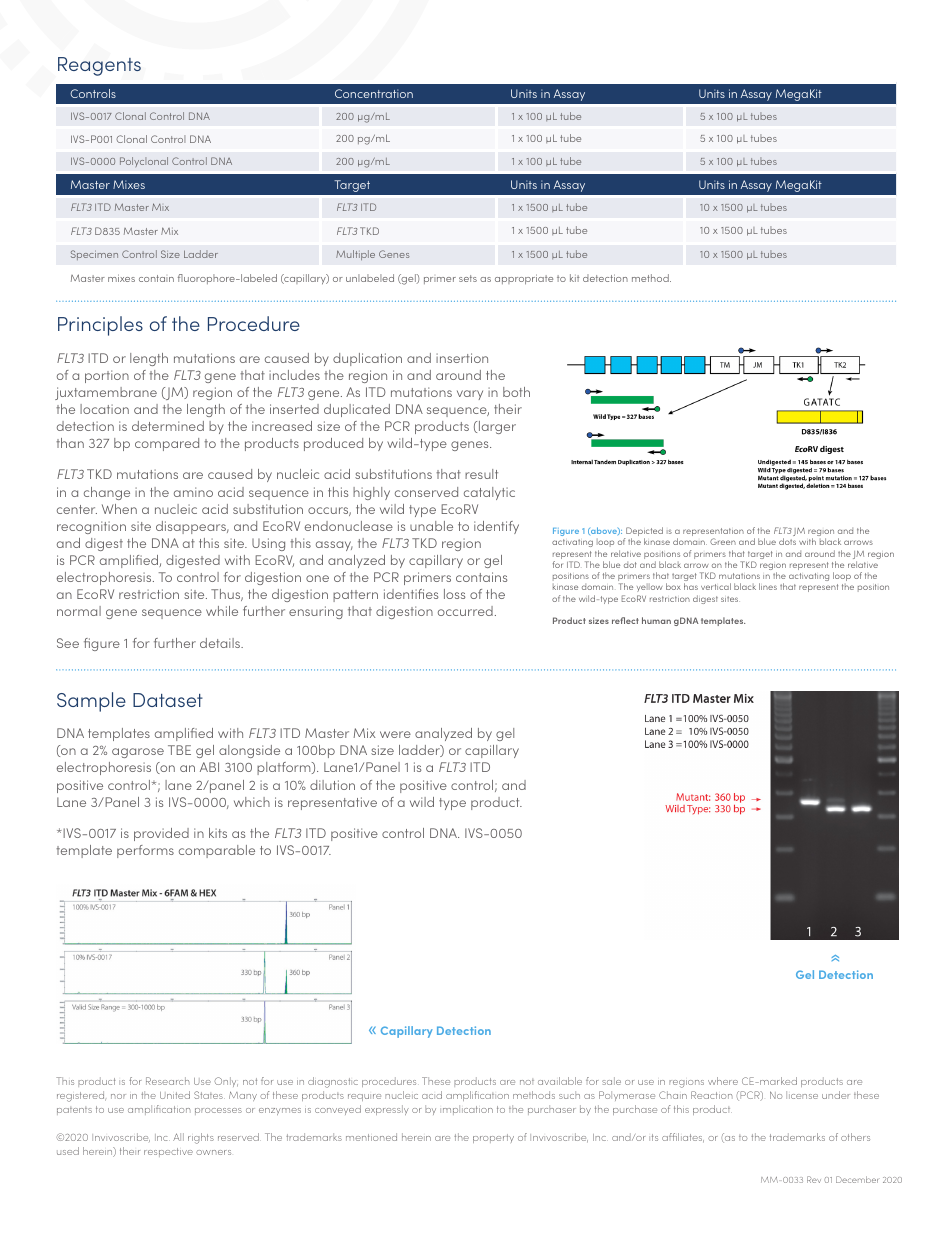 The image size is (952, 1233). I want to click on respective, so click(168, 1152).
